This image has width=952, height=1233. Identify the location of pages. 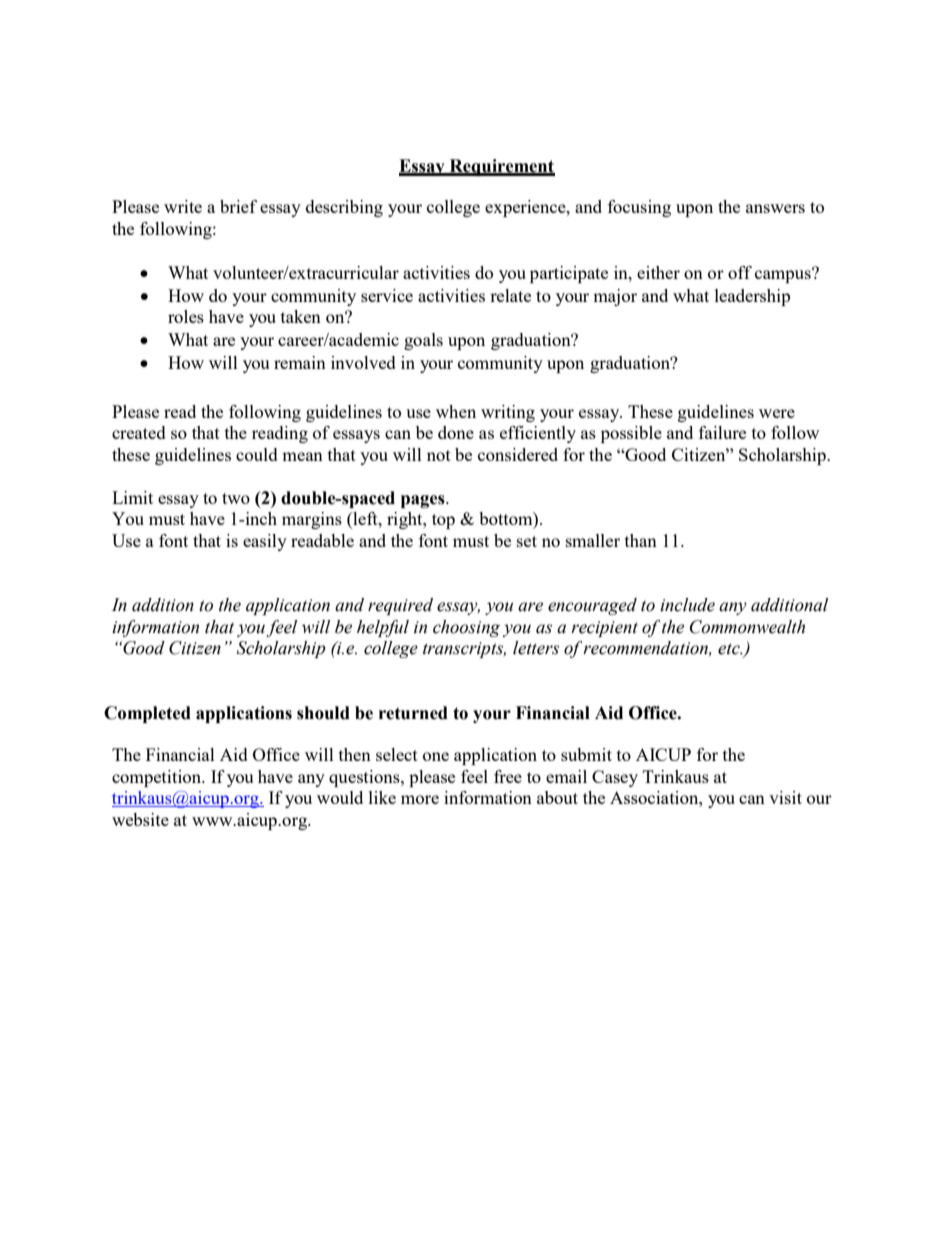
(424, 501).
